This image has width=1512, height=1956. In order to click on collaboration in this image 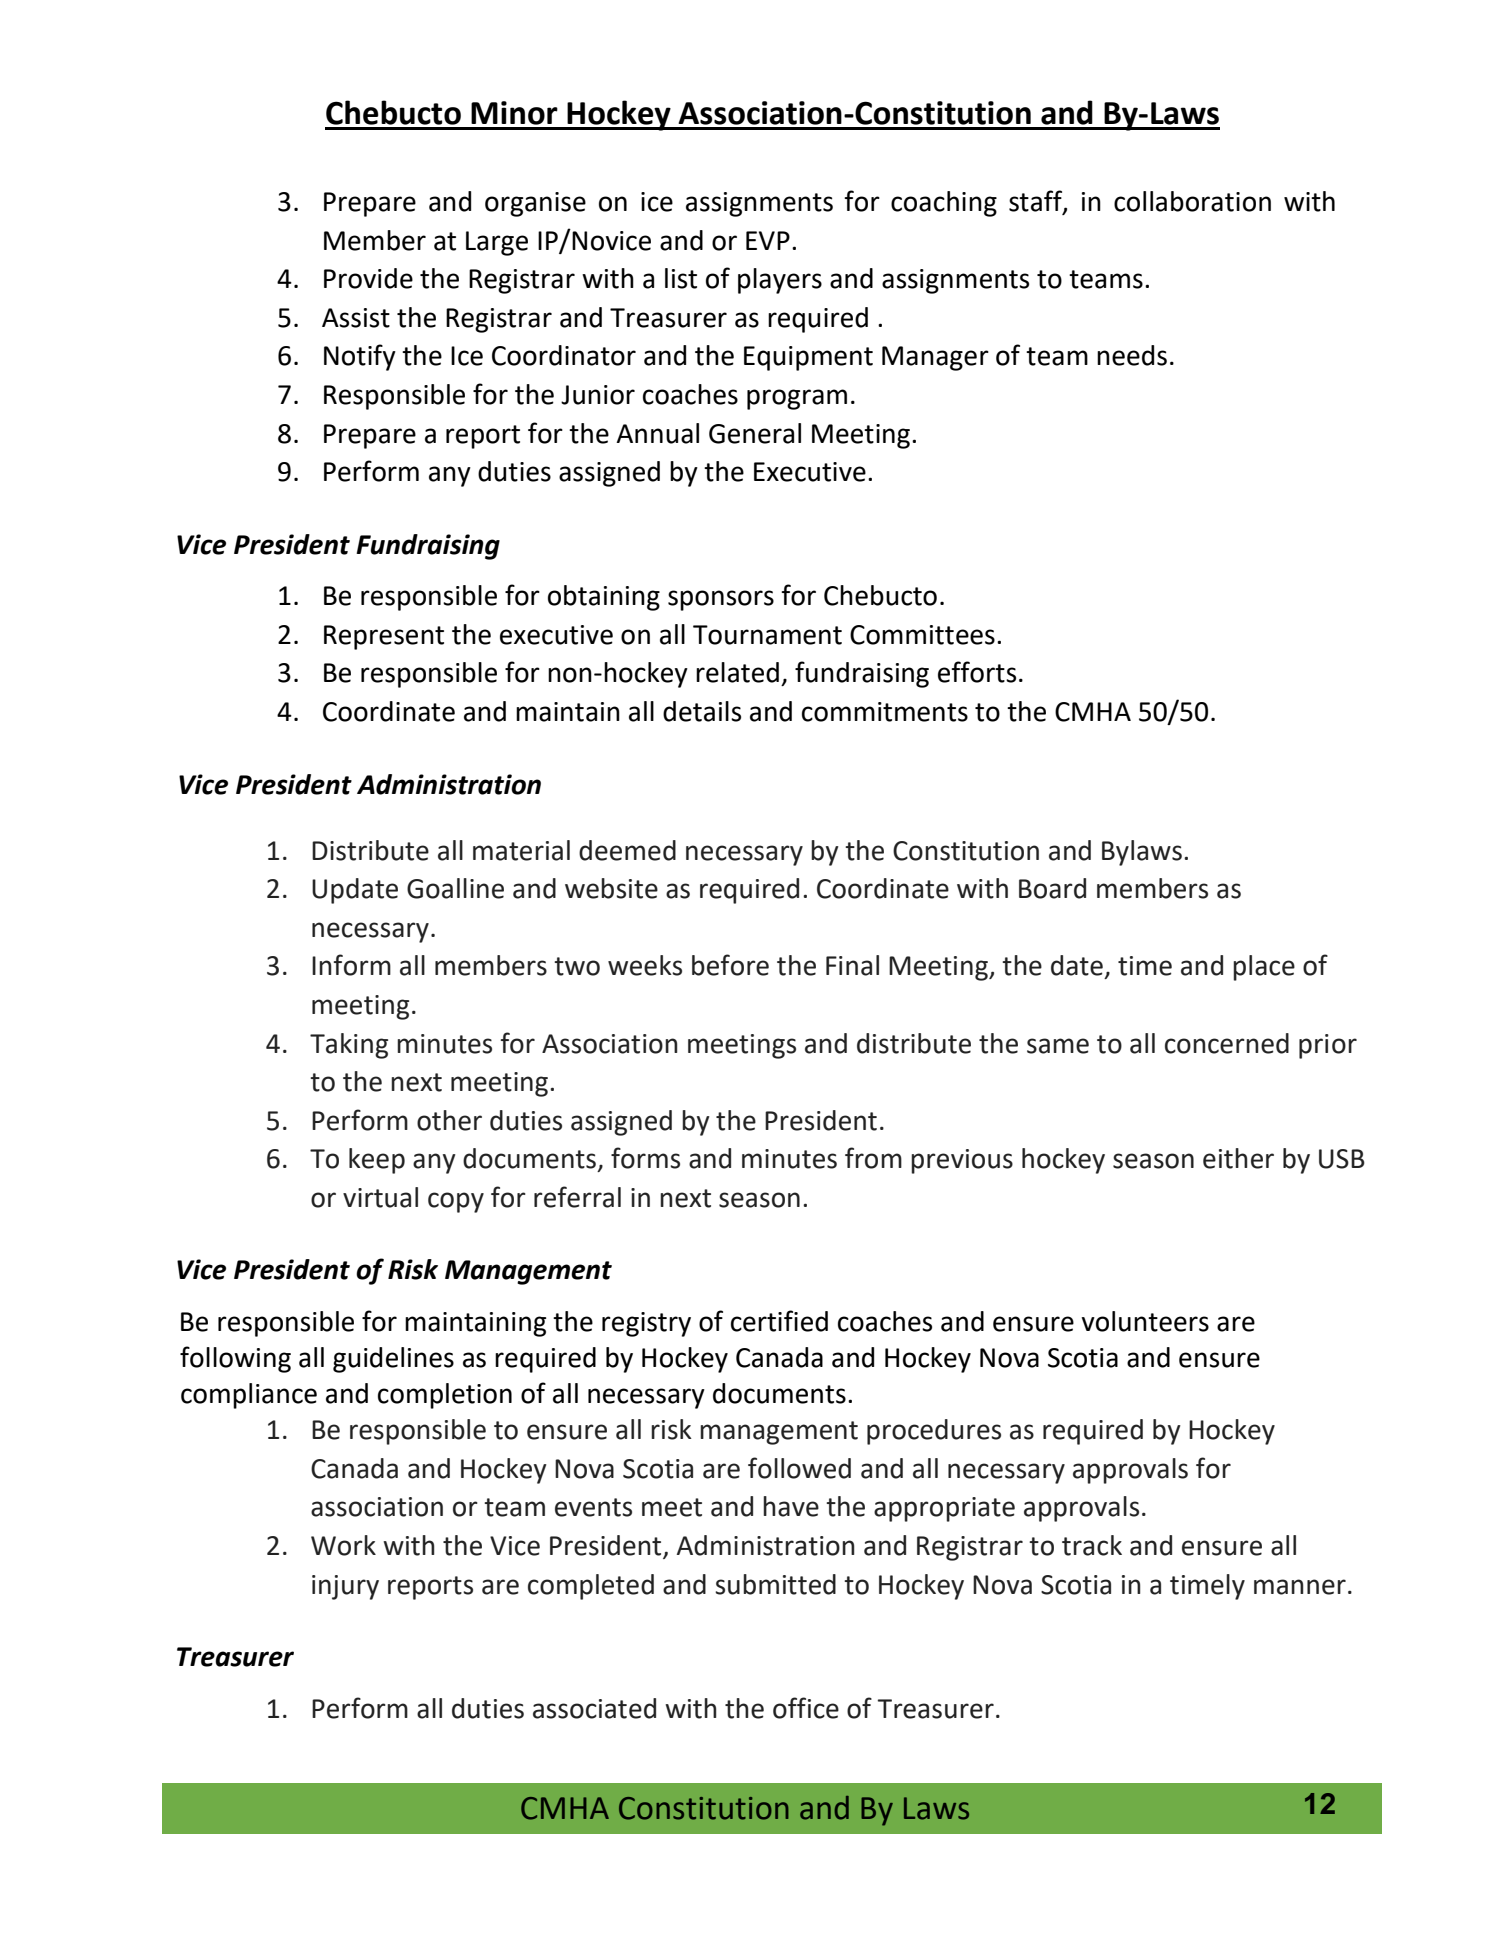, I will do `click(1192, 201)`.
